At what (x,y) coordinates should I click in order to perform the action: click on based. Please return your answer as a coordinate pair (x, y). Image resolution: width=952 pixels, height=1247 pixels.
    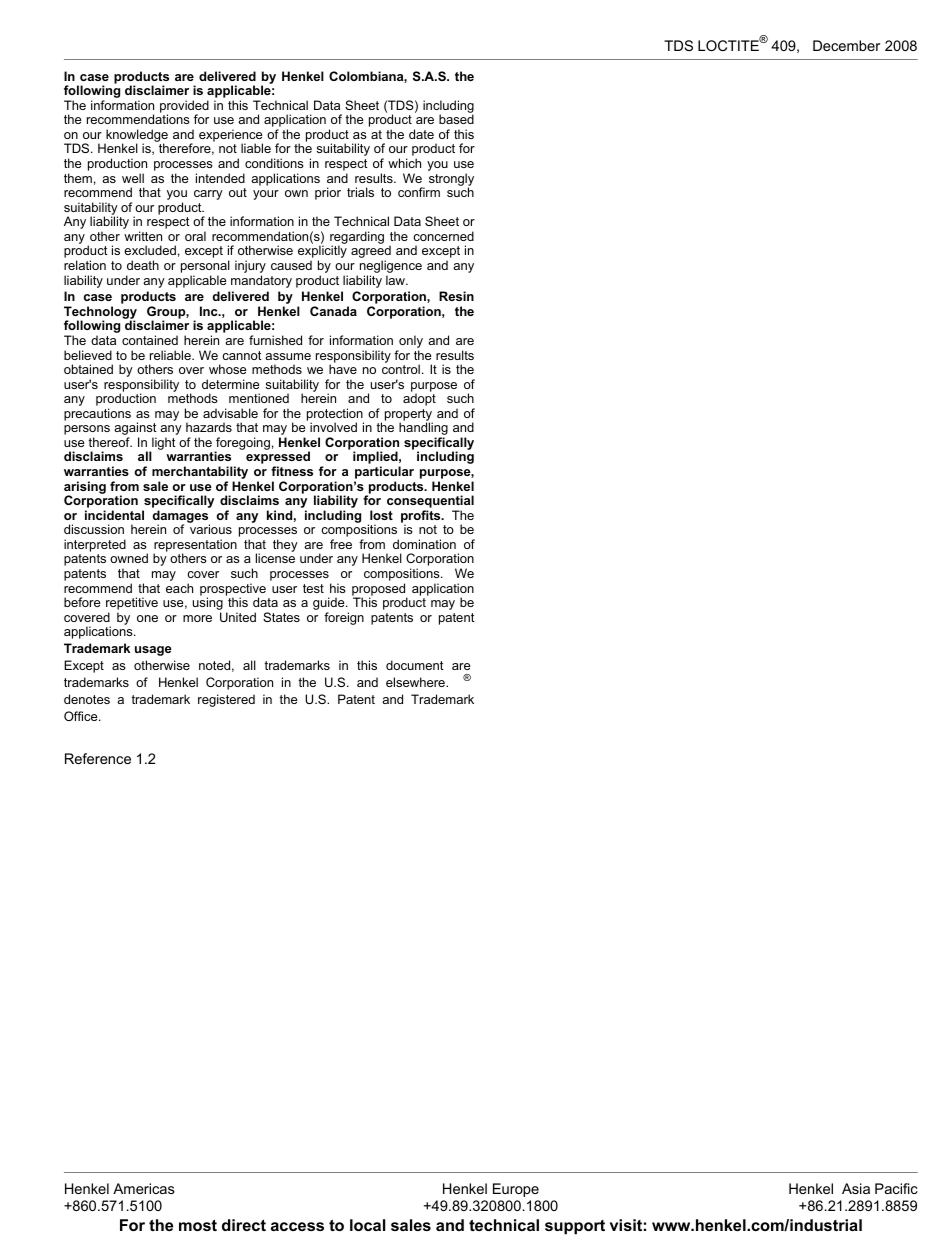
    Looking at the image, I should click on (456, 119).
